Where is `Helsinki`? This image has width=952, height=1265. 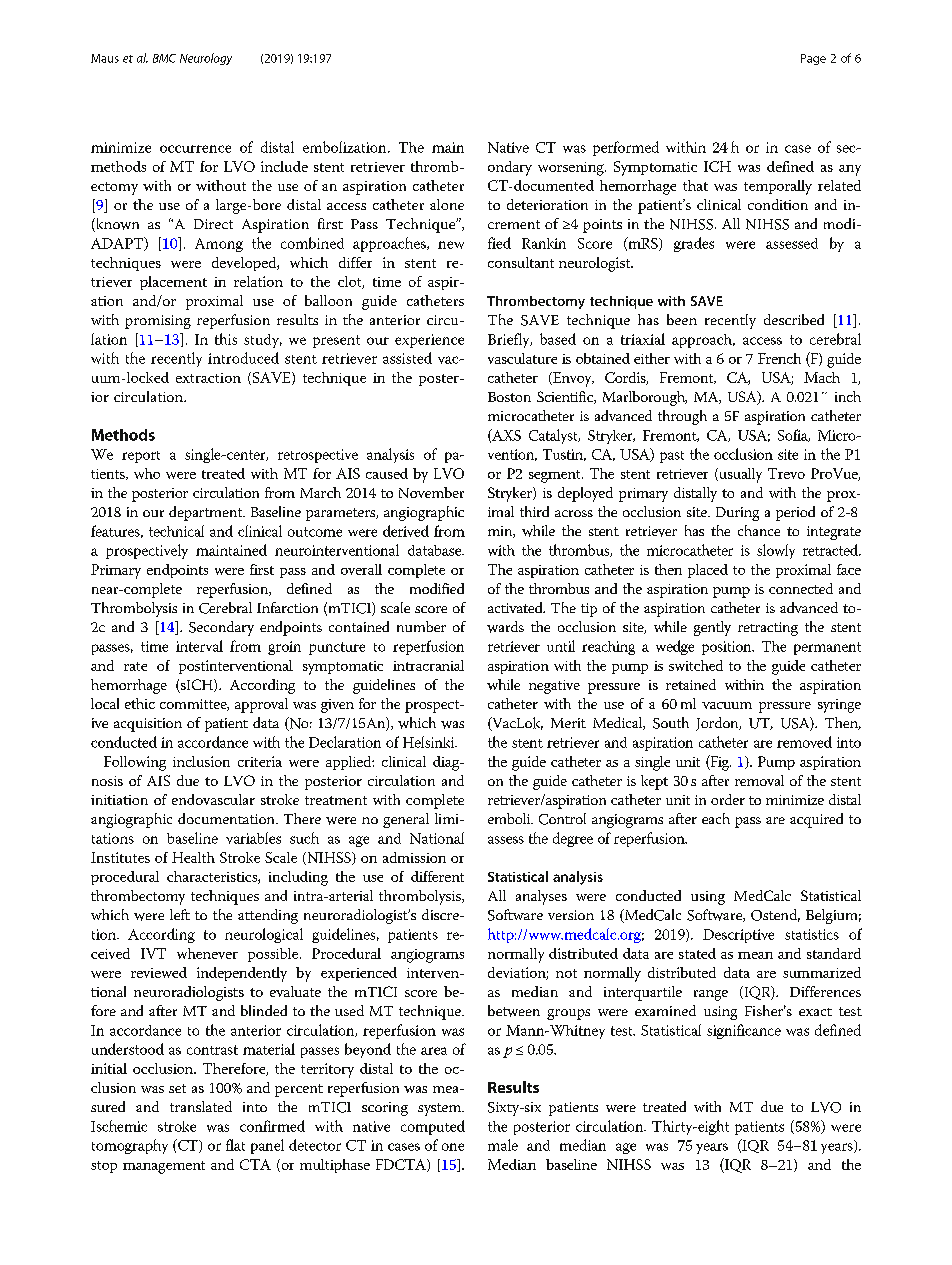
Helsinki is located at coordinates (430, 742).
